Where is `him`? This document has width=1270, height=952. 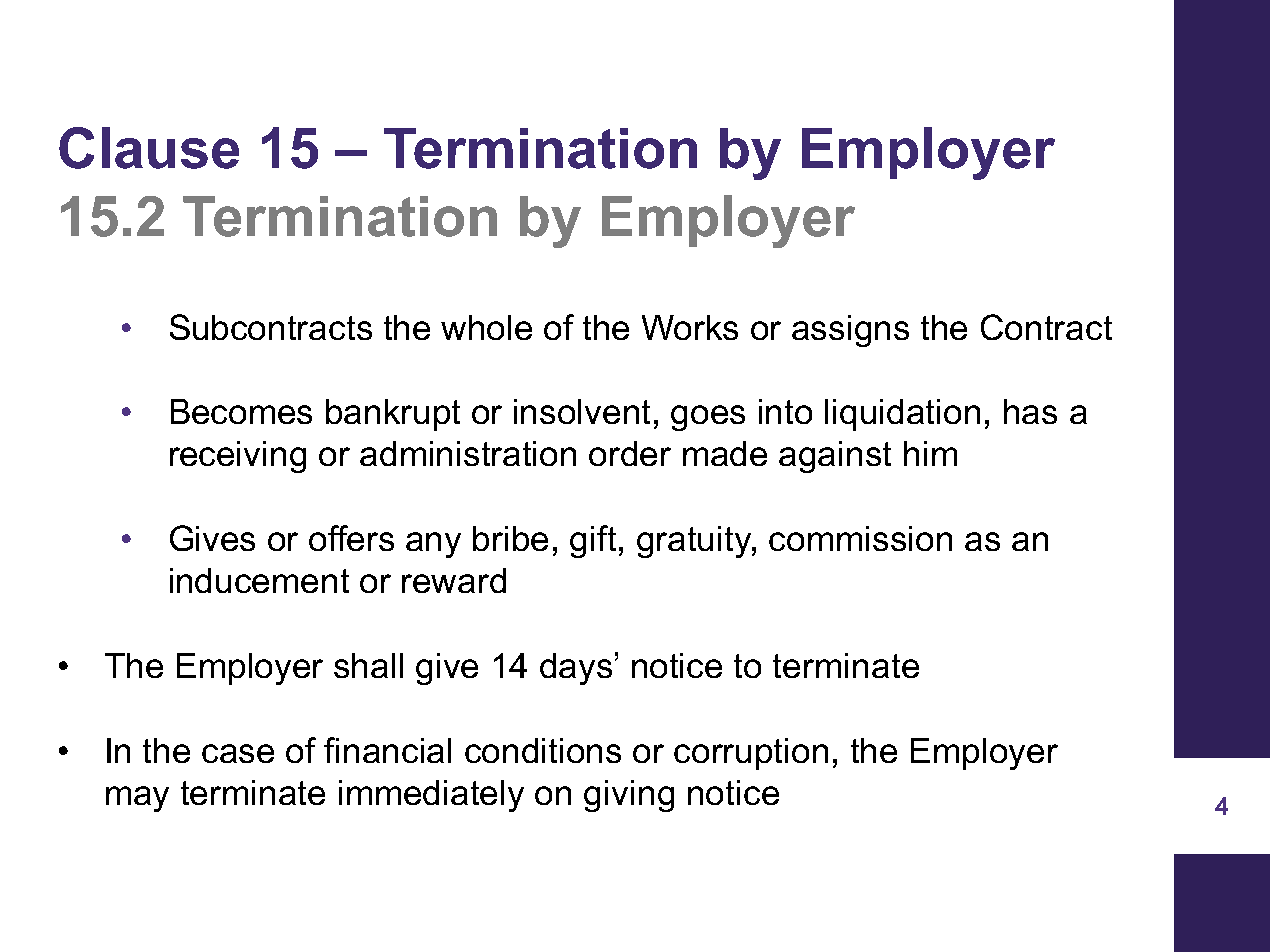
him is located at coordinates (930, 453).
